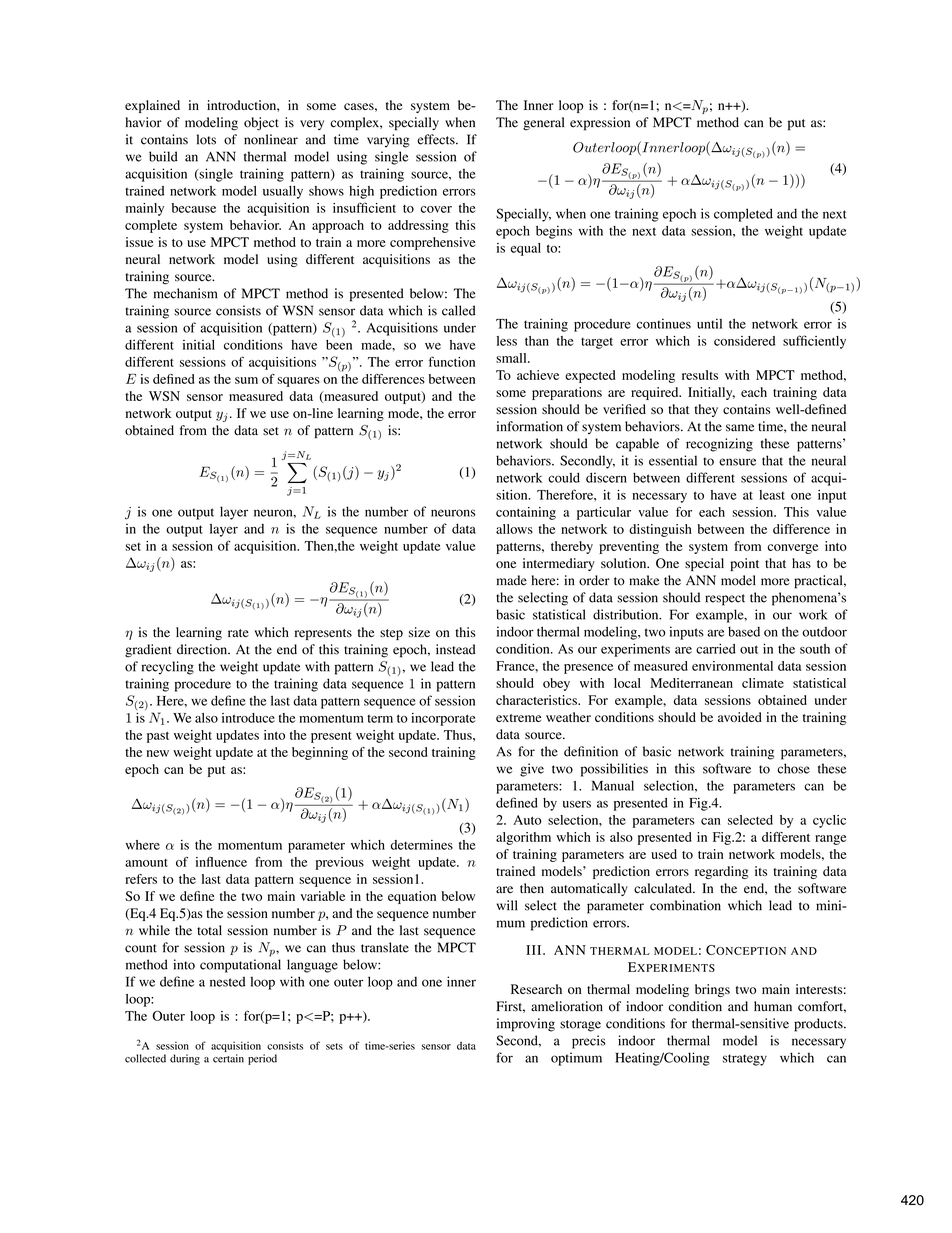 This screenshot has width=952, height=1233. What do you see at coordinates (523, 838) in the screenshot?
I see `algorithm` at bounding box center [523, 838].
